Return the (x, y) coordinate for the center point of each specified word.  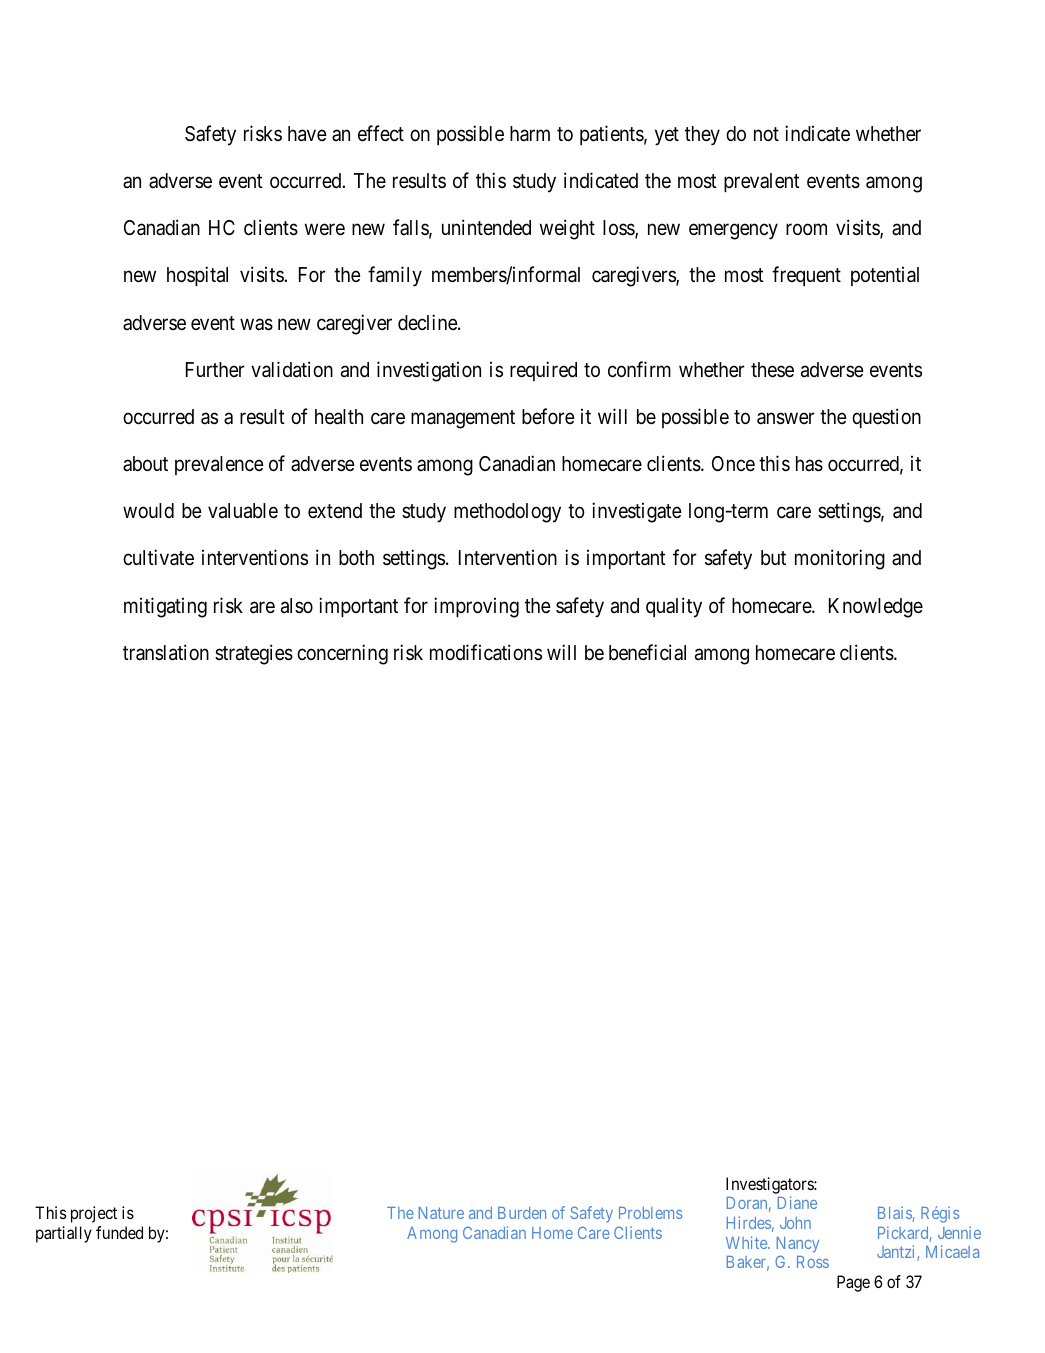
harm (530, 134)
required (543, 371)
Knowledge (876, 608)
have (307, 134)
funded (119, 1232)
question (886, 418)
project (94, 1214)
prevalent (762, 182)
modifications (486, 652)
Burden (522, 1213)
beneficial (647, 652)
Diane (797, 1202)
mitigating (165, 607)
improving (476, 607)
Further (215, 369)
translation (166, 652)
